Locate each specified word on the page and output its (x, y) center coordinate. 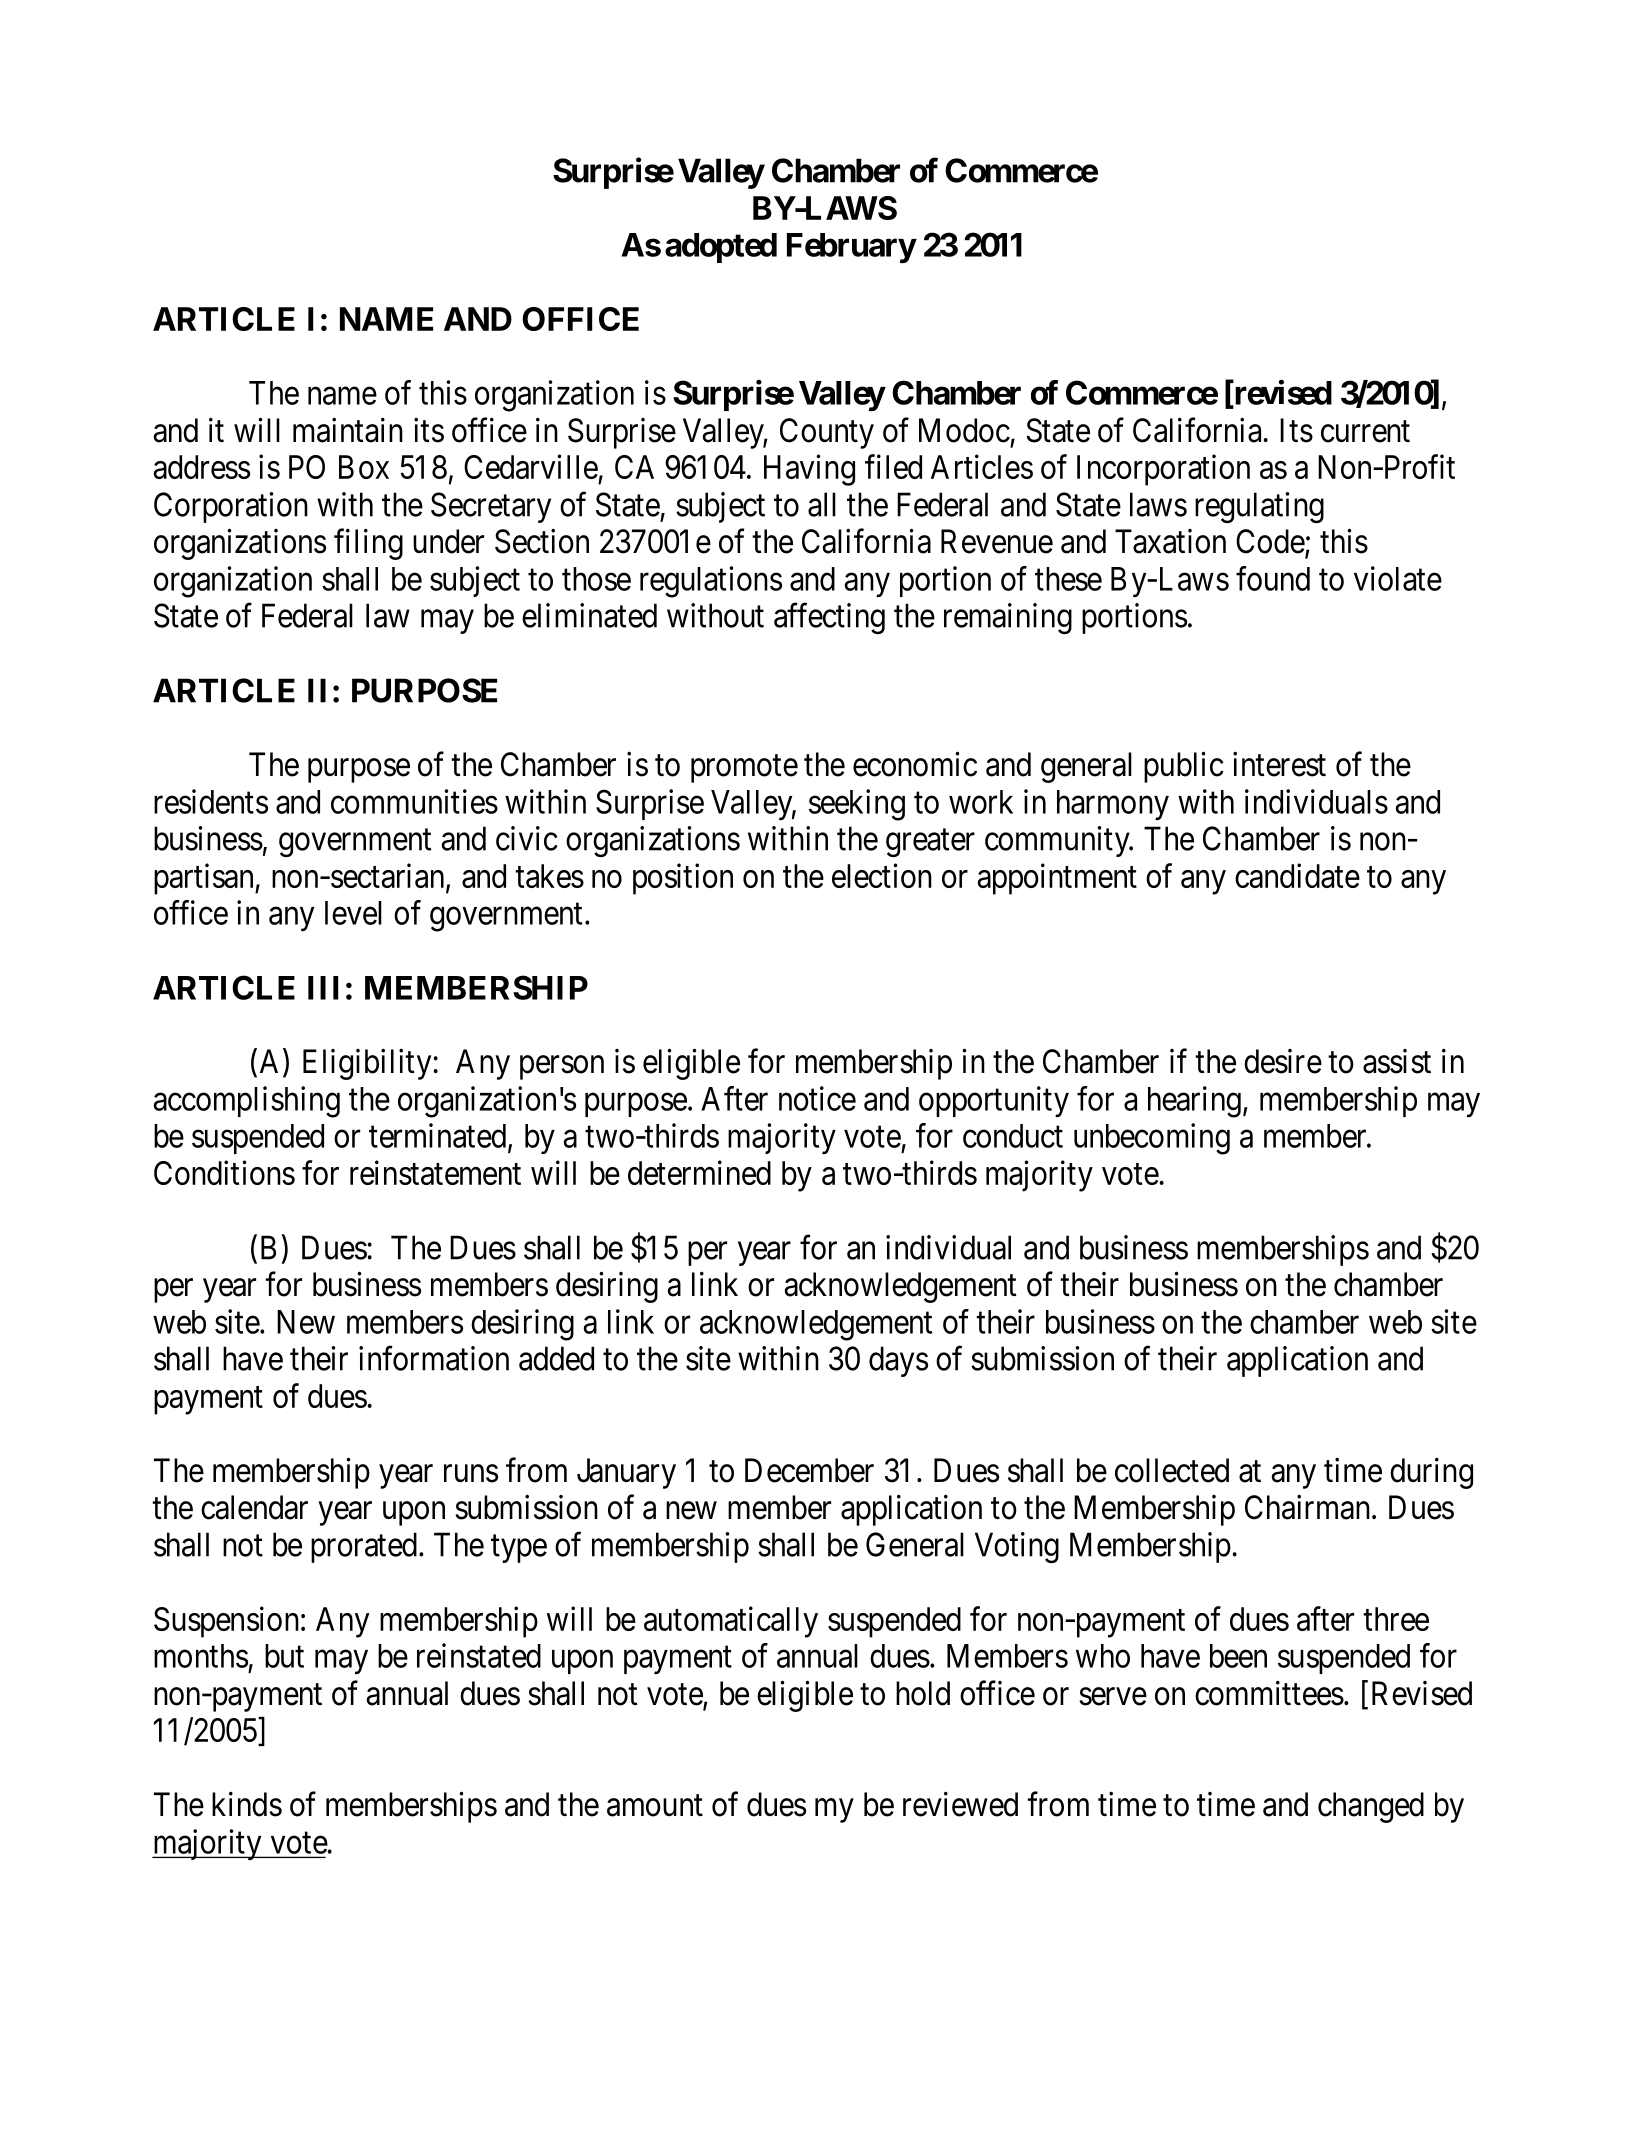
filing (368, 544)
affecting (829, 618)
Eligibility (368, 1064)
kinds (247, 1804)
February (851, 248)
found (1273, 578)
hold (923, 1693)
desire (1283, 1061)
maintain (348, 430)
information (434, 1358)
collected (1172, 1470)
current (1365, 432)
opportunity (994, 1101)
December (809, 1470)
